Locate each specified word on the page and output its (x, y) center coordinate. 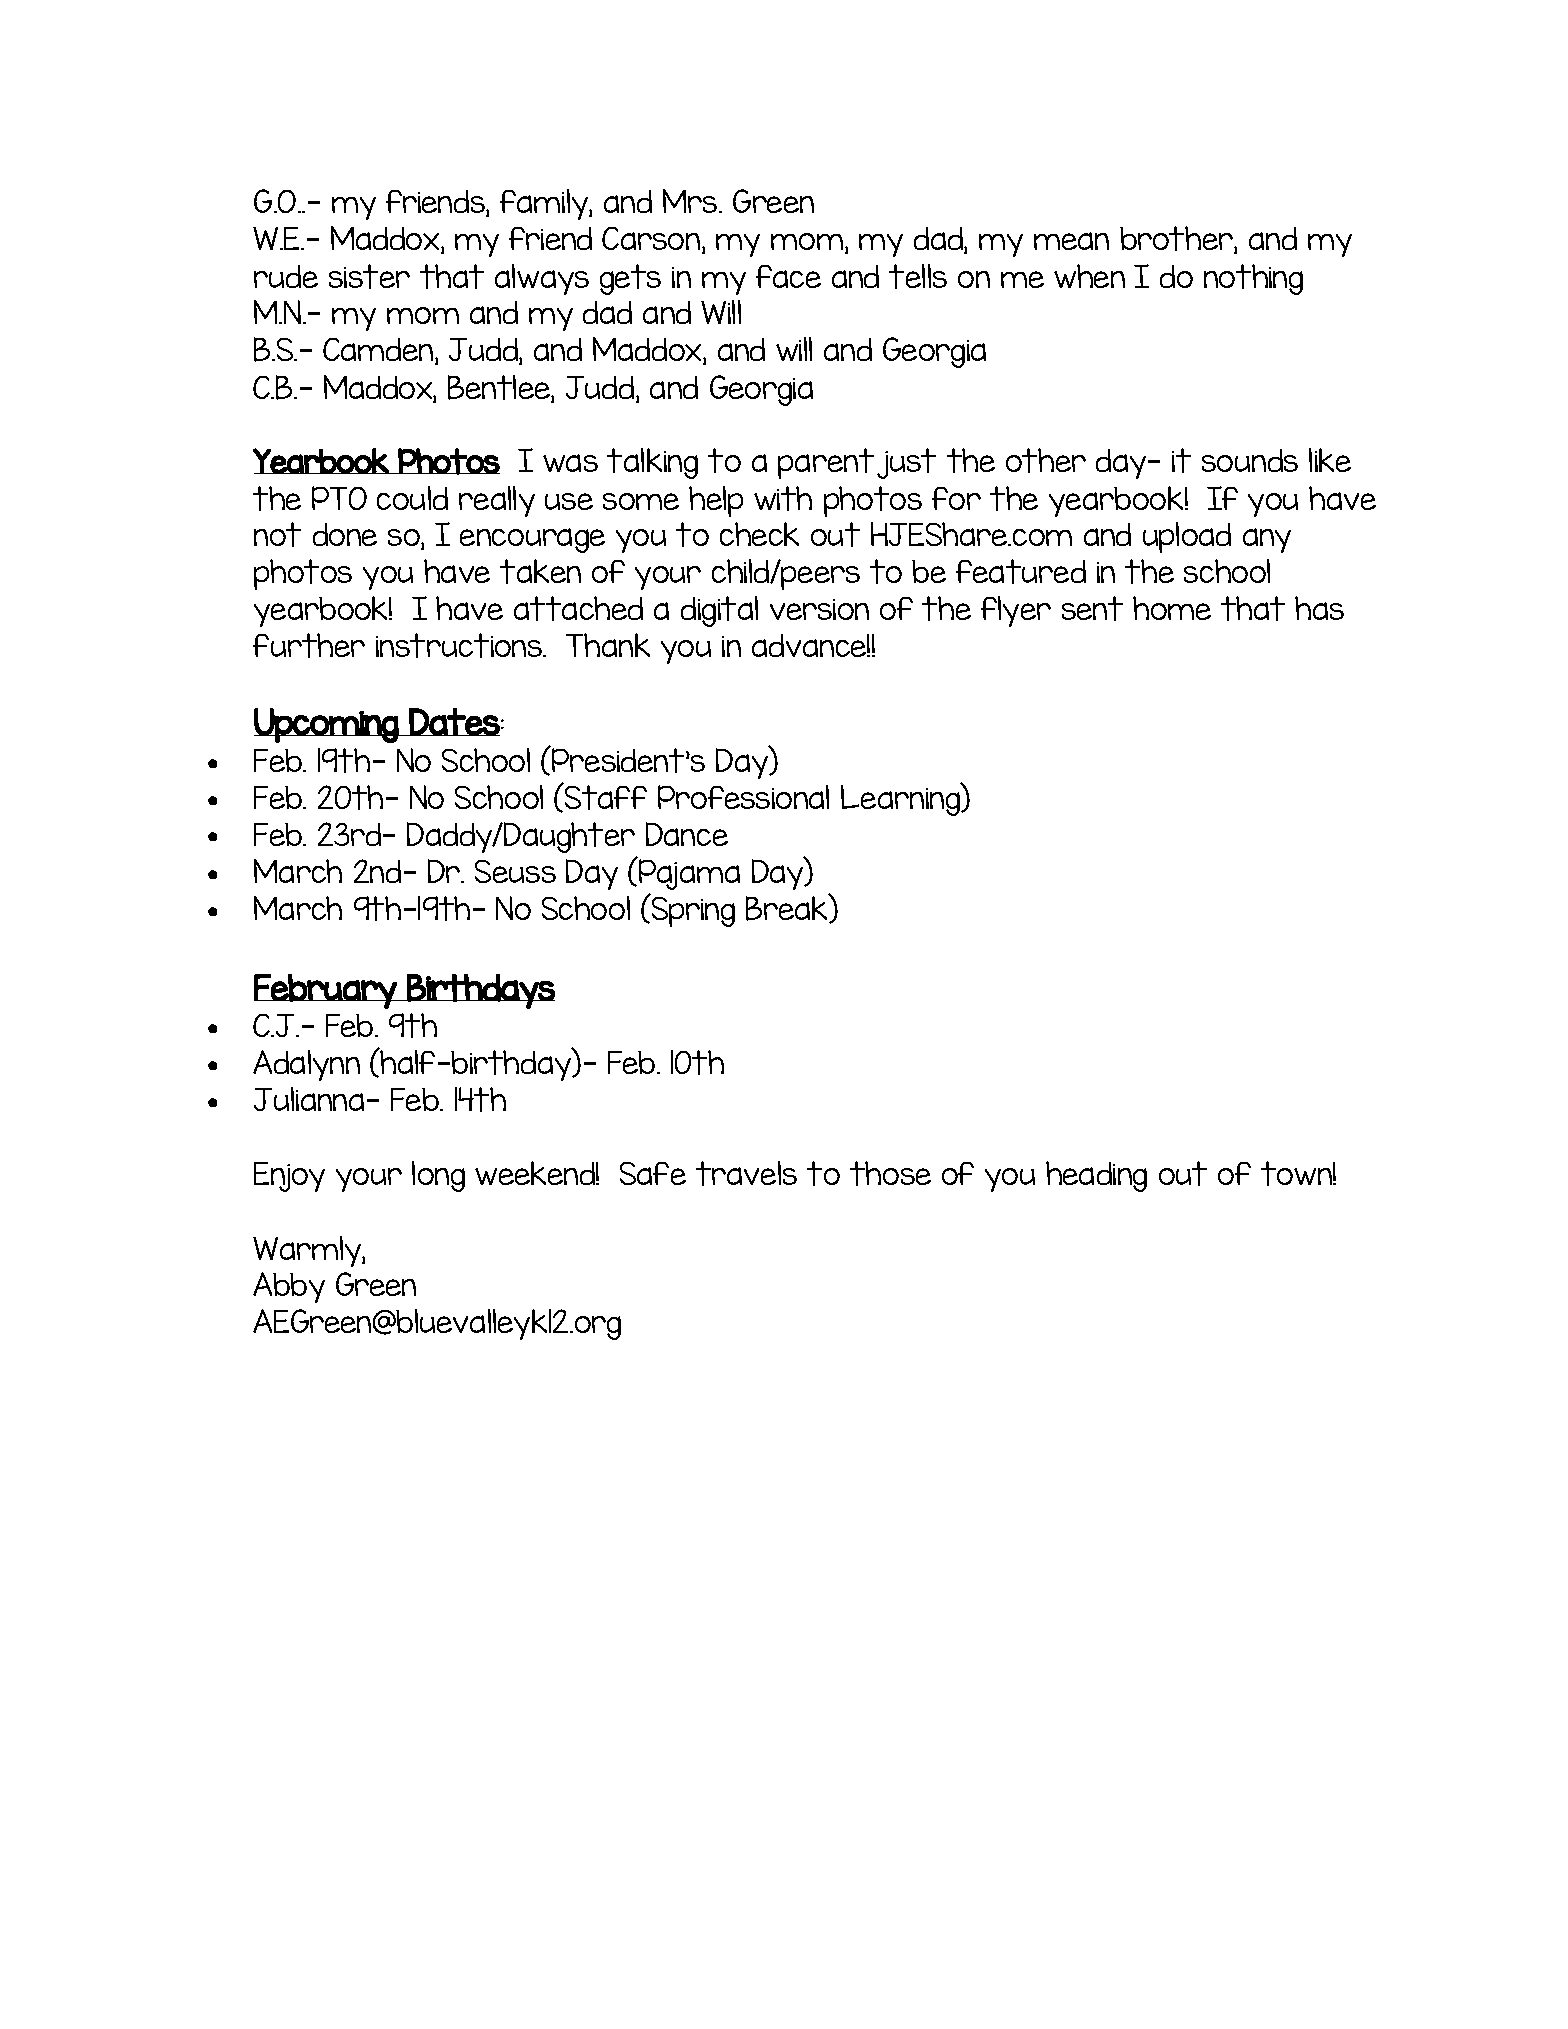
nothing (1253, 279)
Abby (289, 1287)
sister (369, 276)
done (345, 534)
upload (1187, 537)
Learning (901, 799)
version (819, 609)
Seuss (515, 871)
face (788, 276)
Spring (692, 910)
